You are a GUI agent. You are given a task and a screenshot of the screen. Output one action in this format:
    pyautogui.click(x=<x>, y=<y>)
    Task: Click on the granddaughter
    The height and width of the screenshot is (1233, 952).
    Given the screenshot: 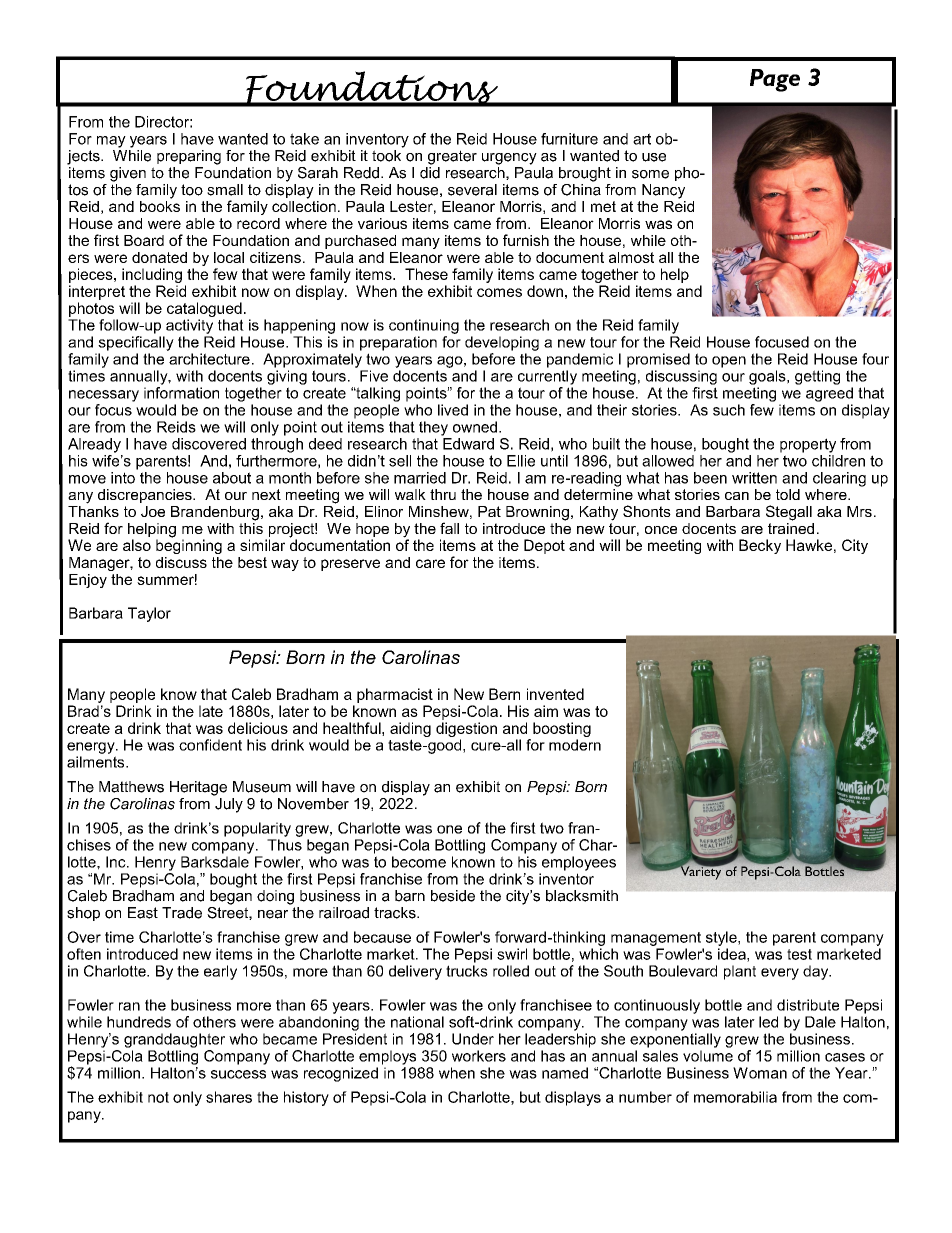 What is the action you would take?
    pyautogui.click(x=174, y=1040)
